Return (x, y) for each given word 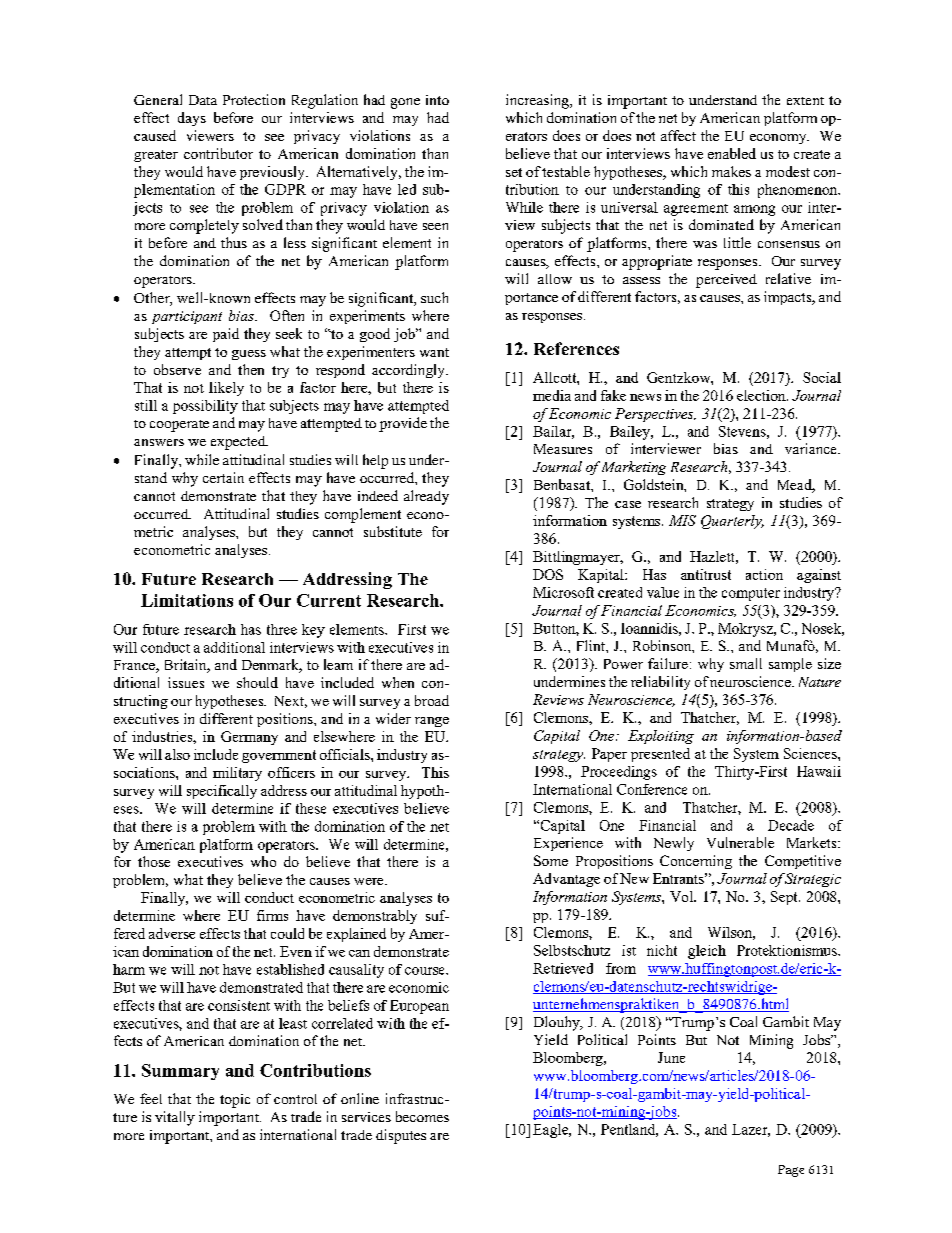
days (192, 119)
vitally (175, 1118)
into (437, 100)
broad (432, 700)
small (746, 663)
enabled (732, 153)
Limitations (187, 600)
